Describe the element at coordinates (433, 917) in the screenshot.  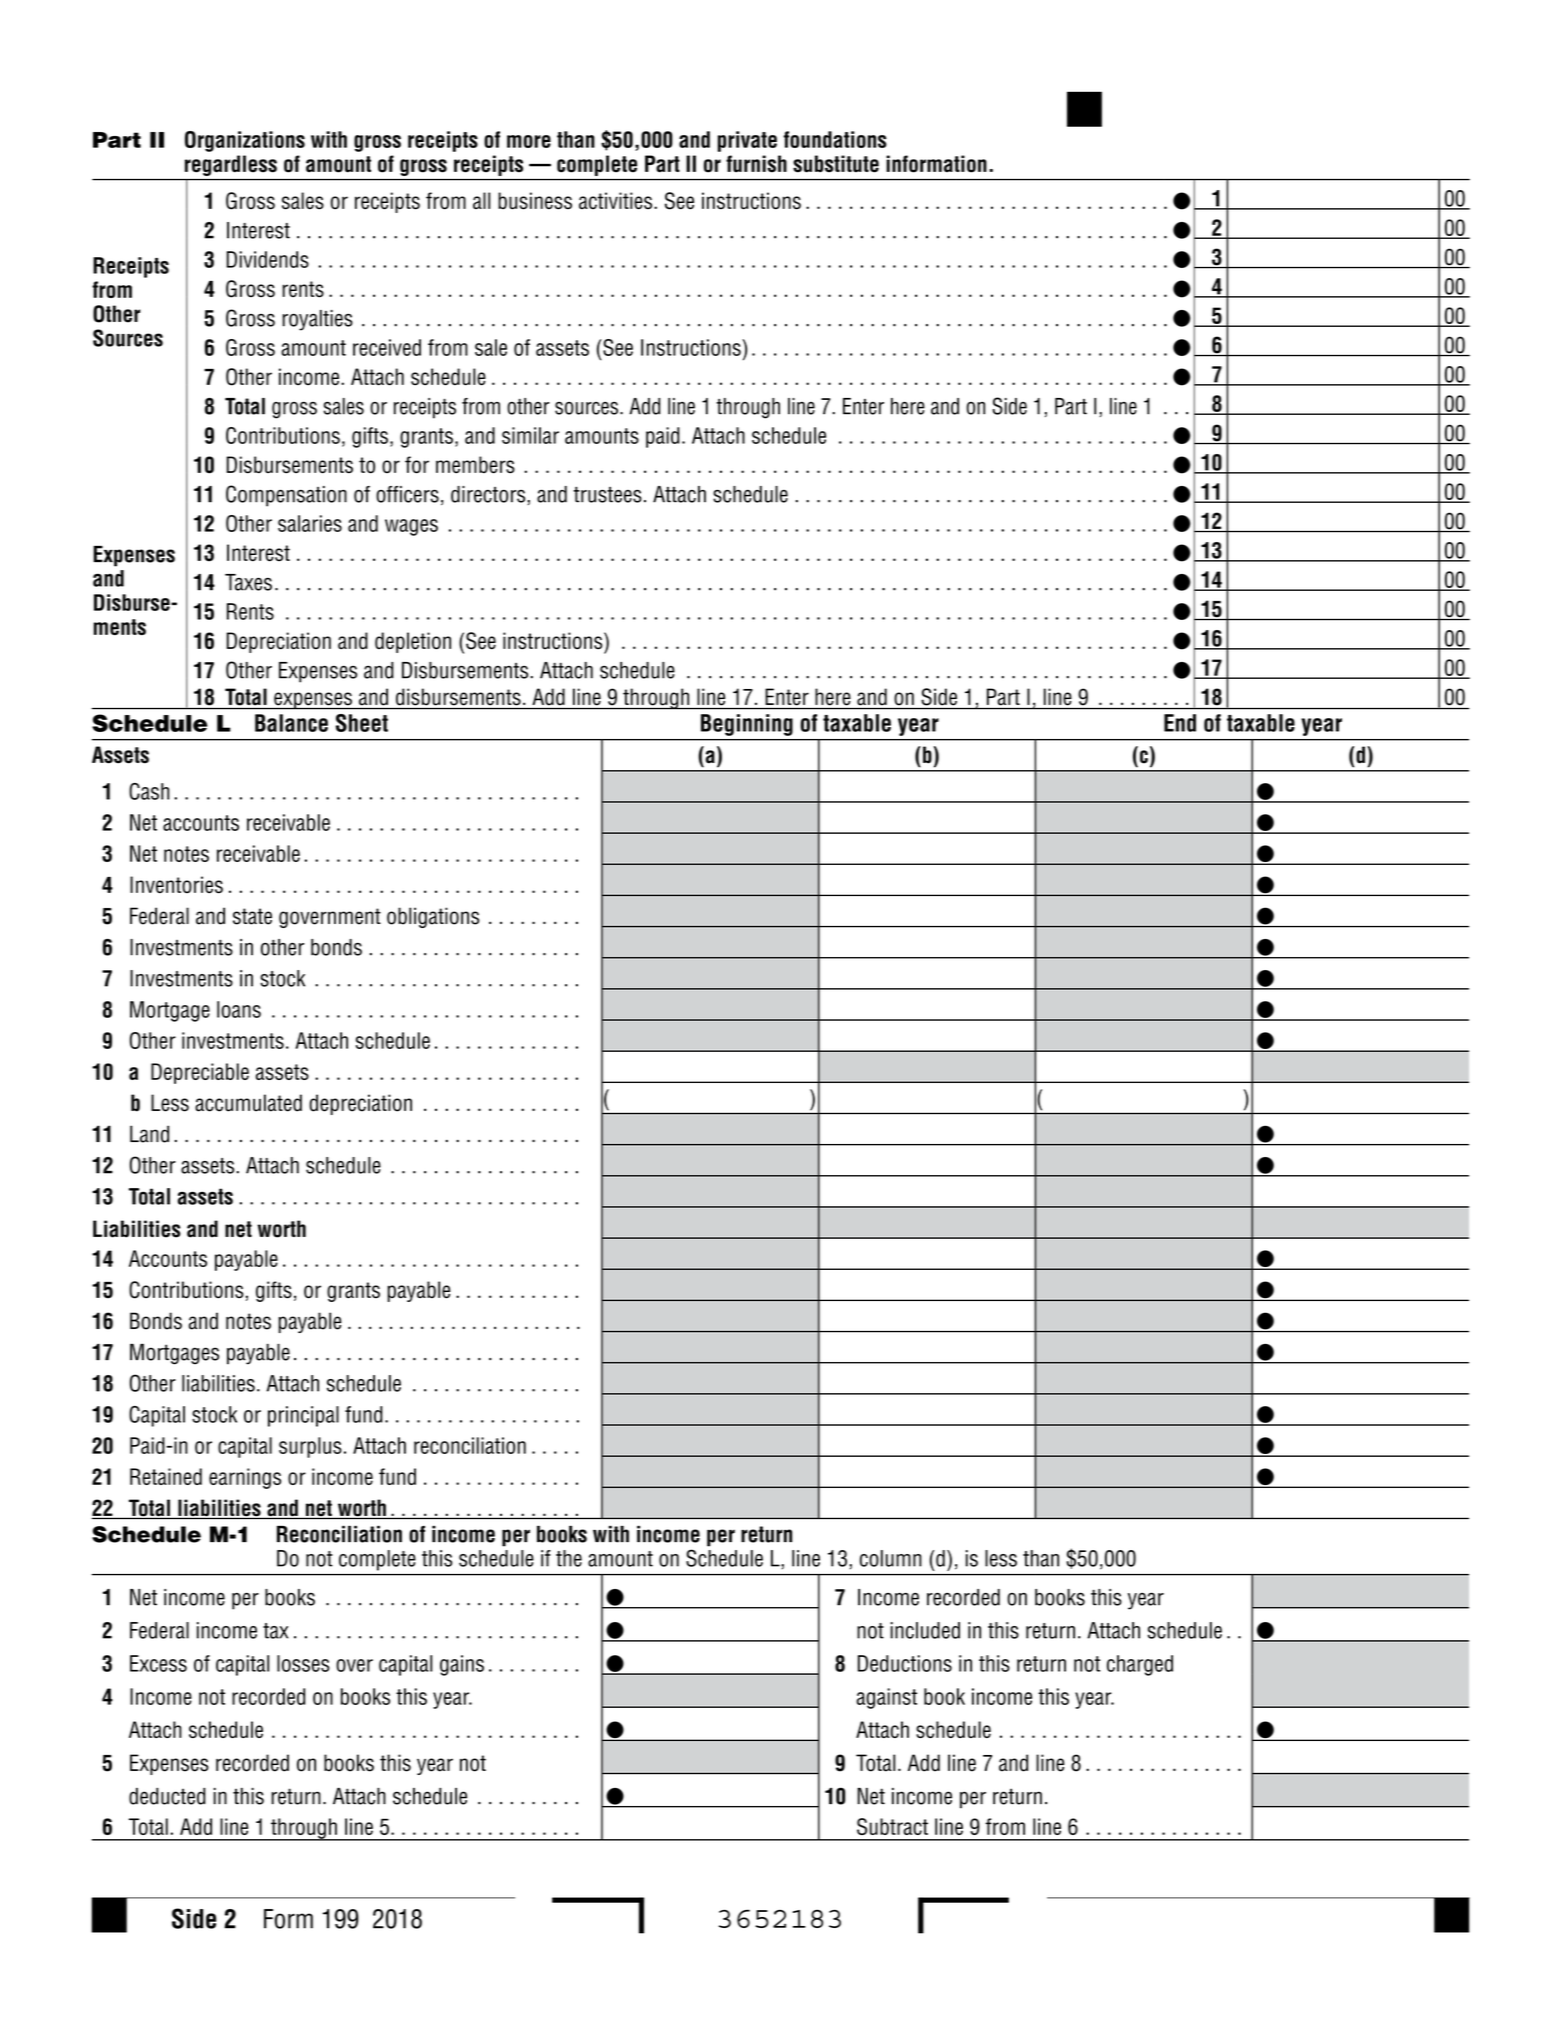
I see `obligations` at that location.
